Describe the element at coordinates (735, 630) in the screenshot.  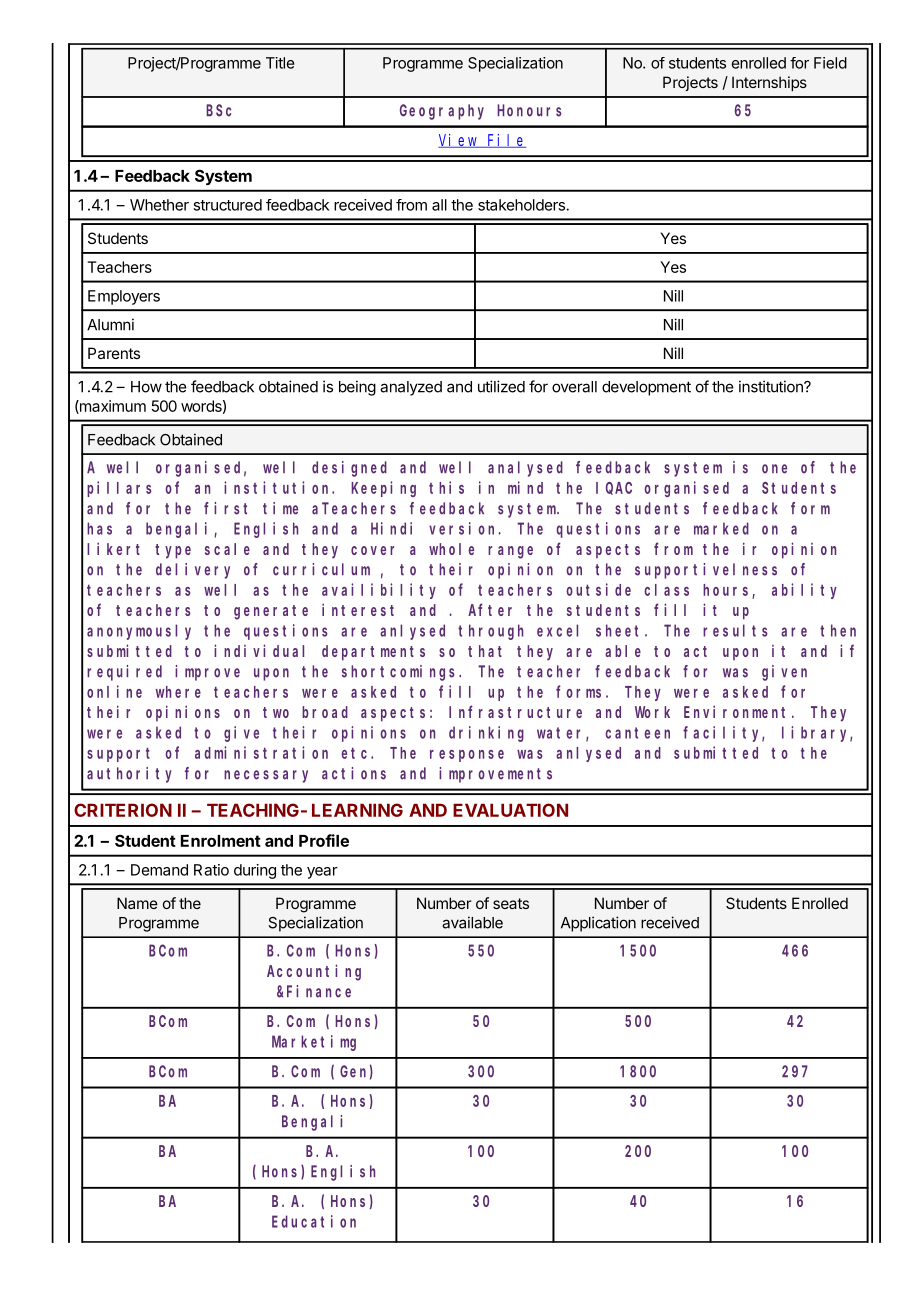
I see `results` at that location.
